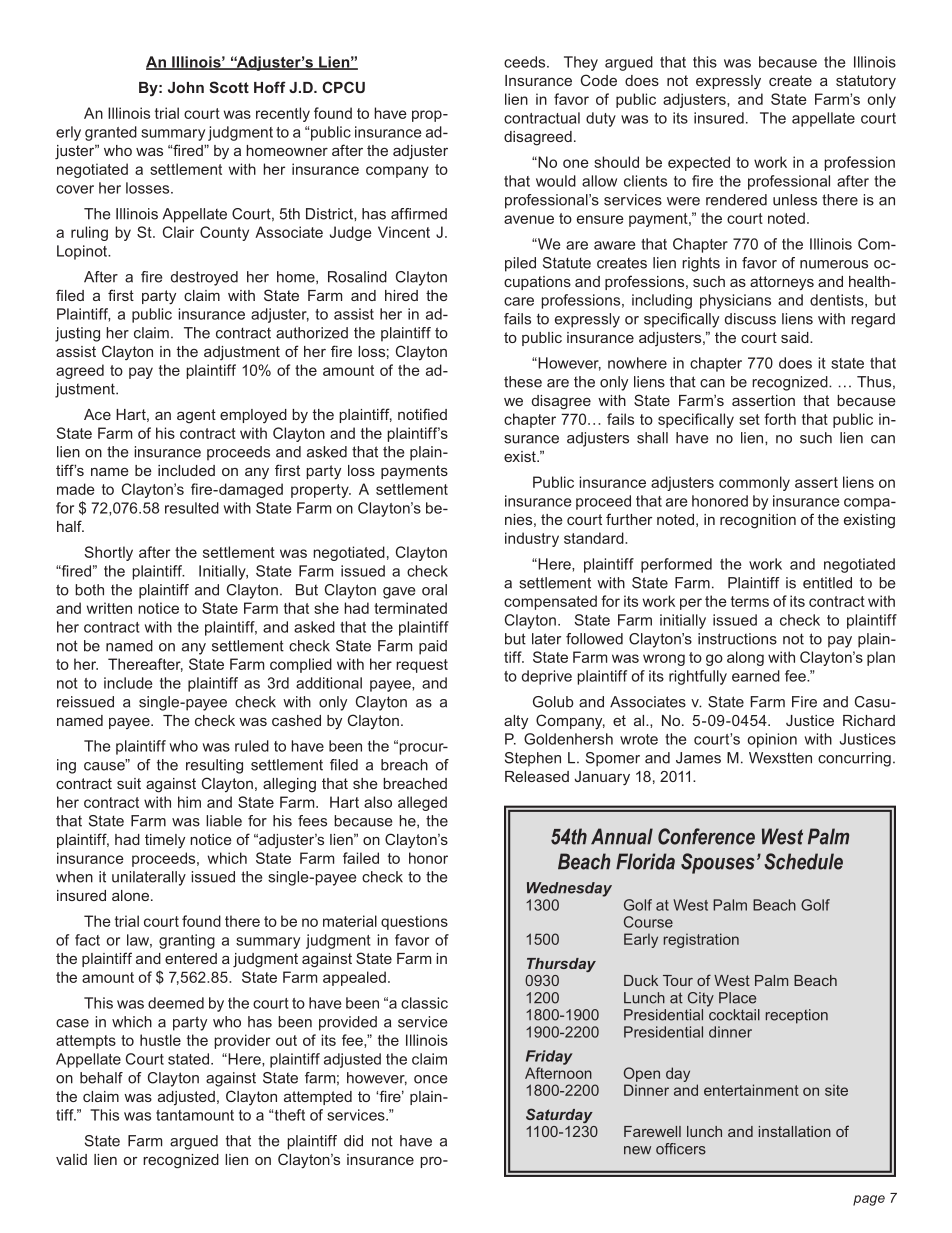  I want to click on these, so click(523, 382).
